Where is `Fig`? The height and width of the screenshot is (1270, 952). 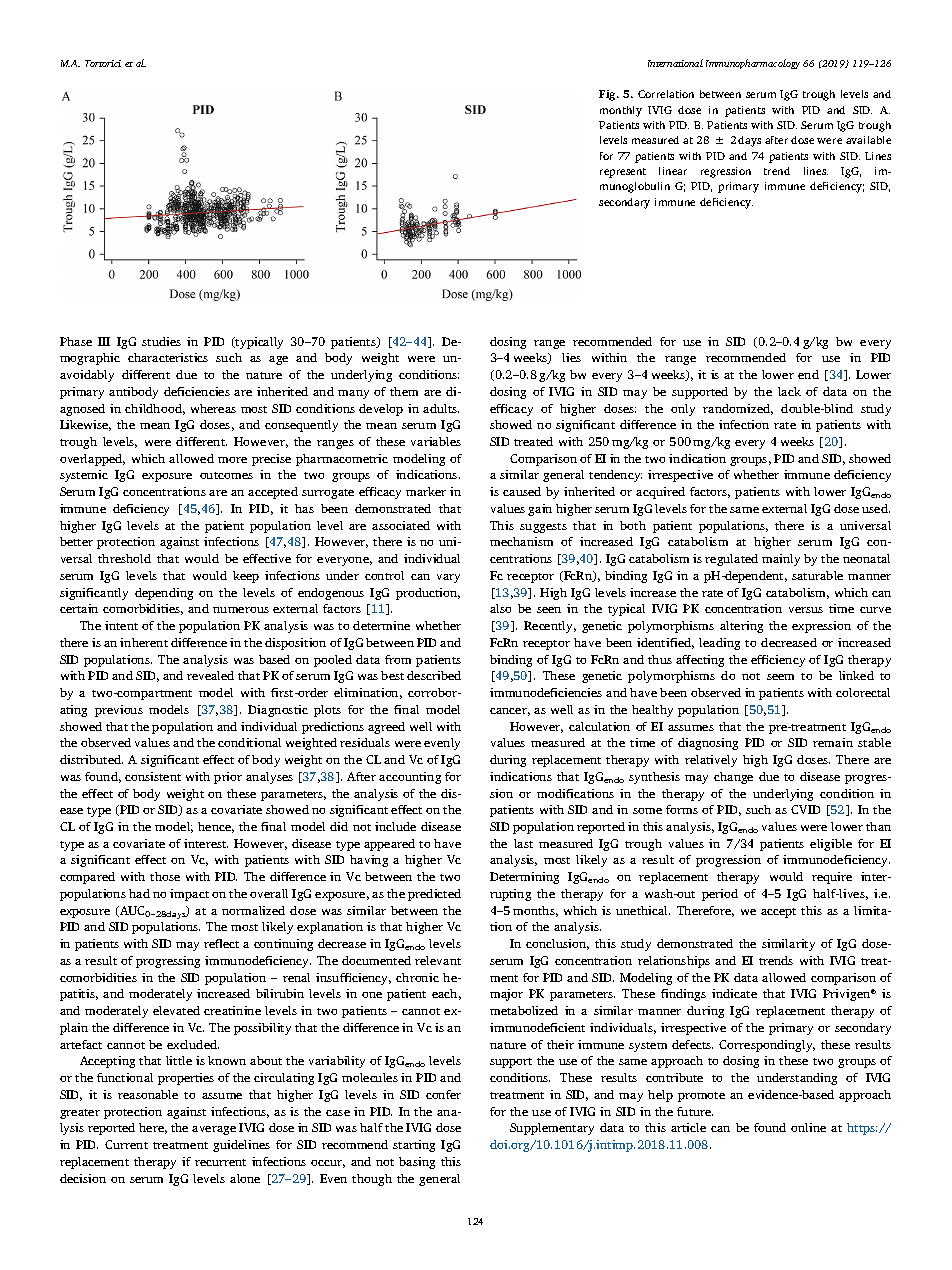 Fig is located at coordinates (609, 95).
